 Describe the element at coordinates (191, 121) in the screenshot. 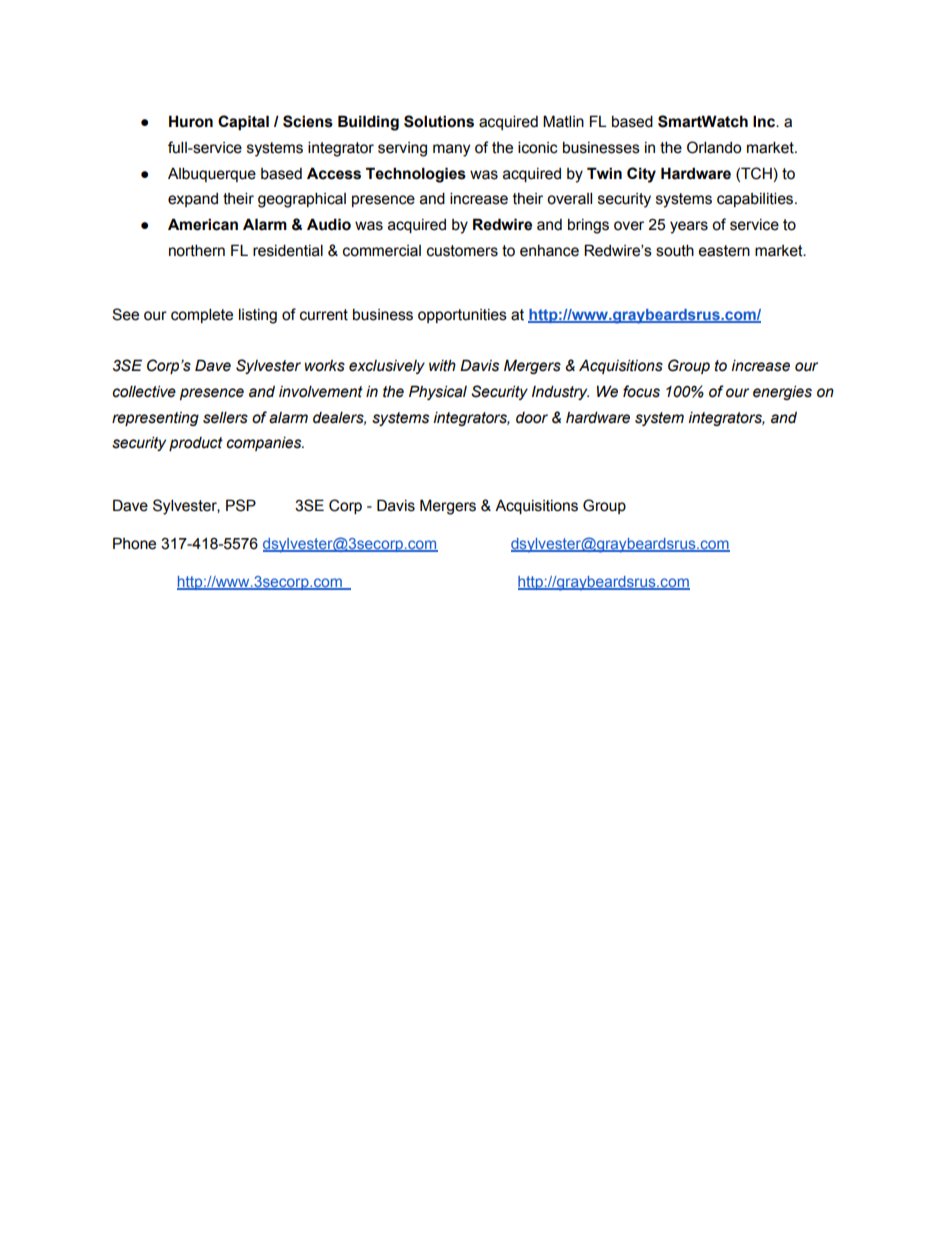

I see `Huron` at that location.
